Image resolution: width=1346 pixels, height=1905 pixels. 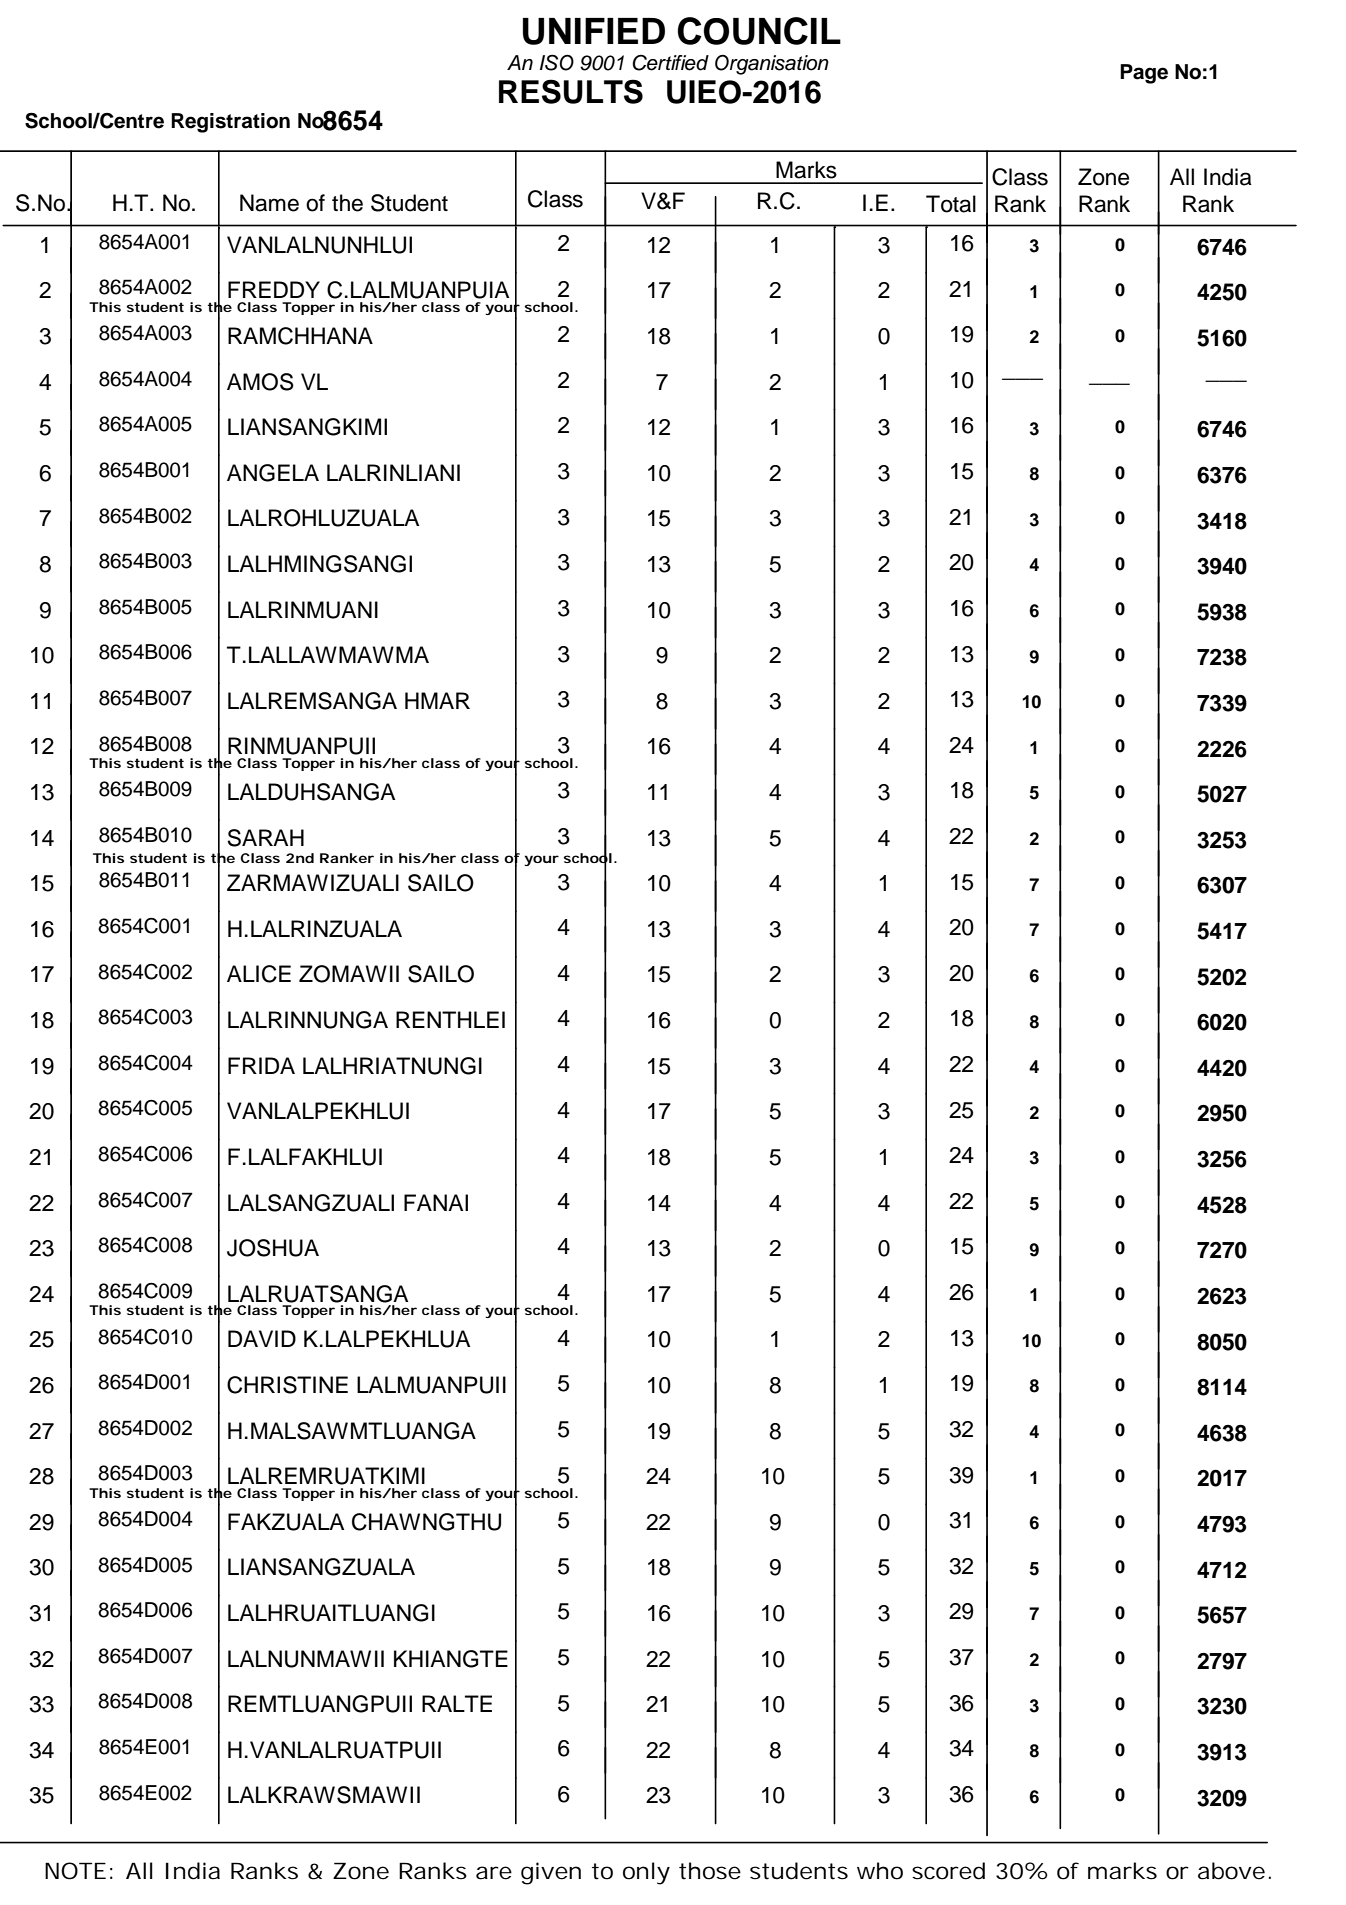 I want to click on scored, so click(x=948, y=1871).
